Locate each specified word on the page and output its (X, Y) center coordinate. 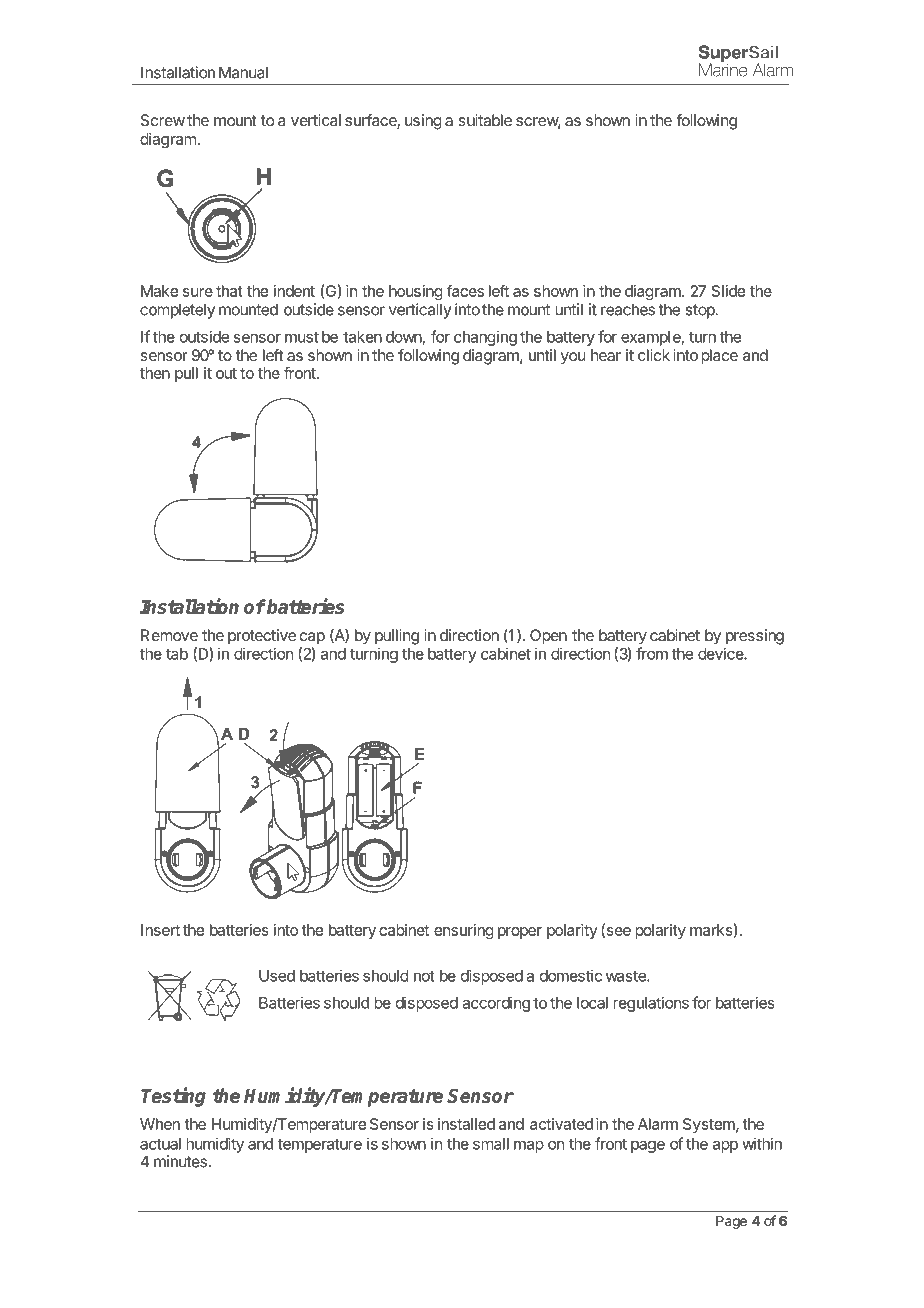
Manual (243, 72)
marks (711, 930)
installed (466, 1124)
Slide (728, 291)
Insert (160, 930)
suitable (485, 120)
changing (485, 338)
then (155, 373)
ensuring (464, 931)
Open (548, 637)
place (719, 357)
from (652, 653)
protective (262, 637)
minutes (180, 1161)
